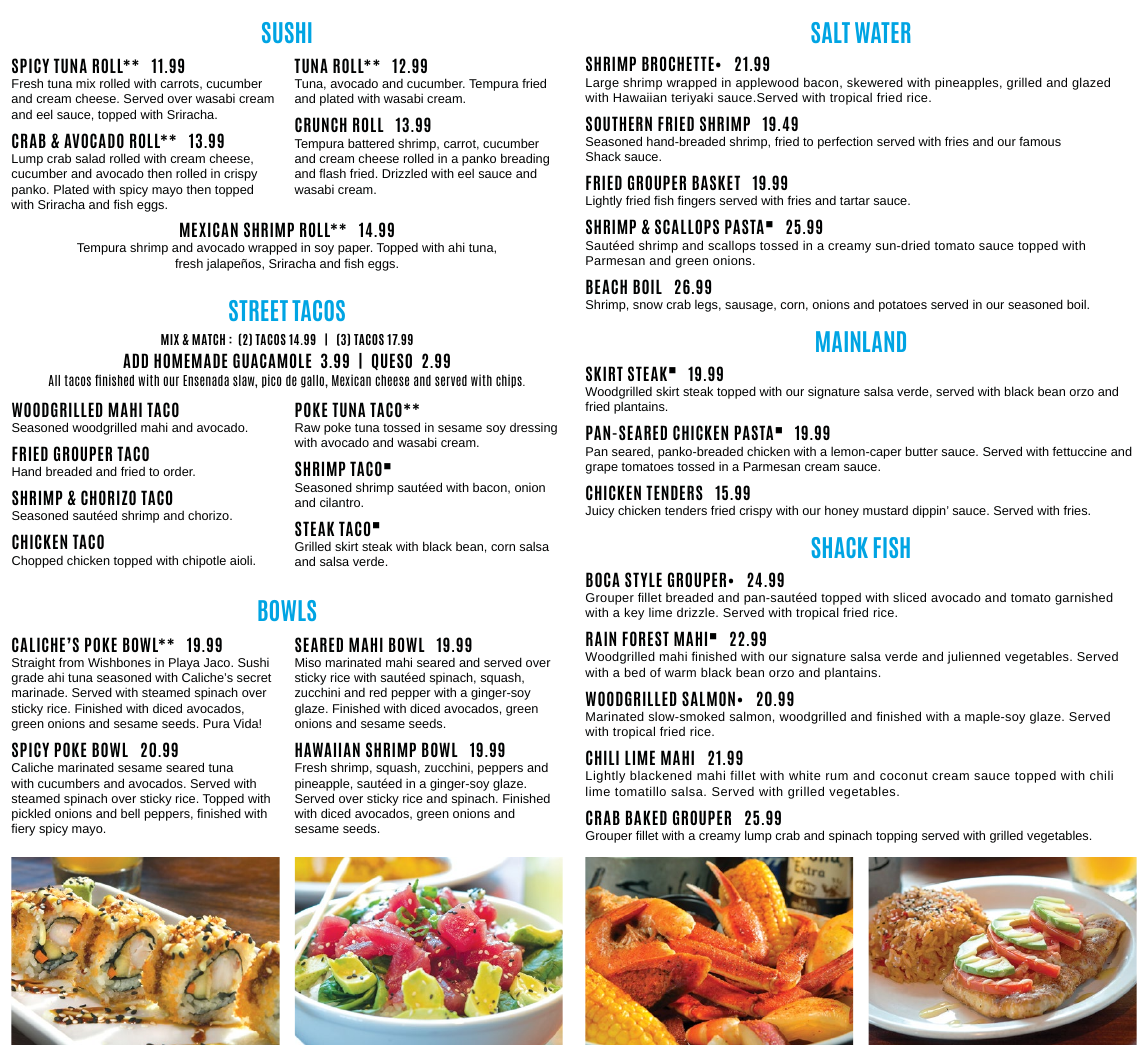 This document has height=1056, width=1148. I want to click on bell, so click(130, 813).
